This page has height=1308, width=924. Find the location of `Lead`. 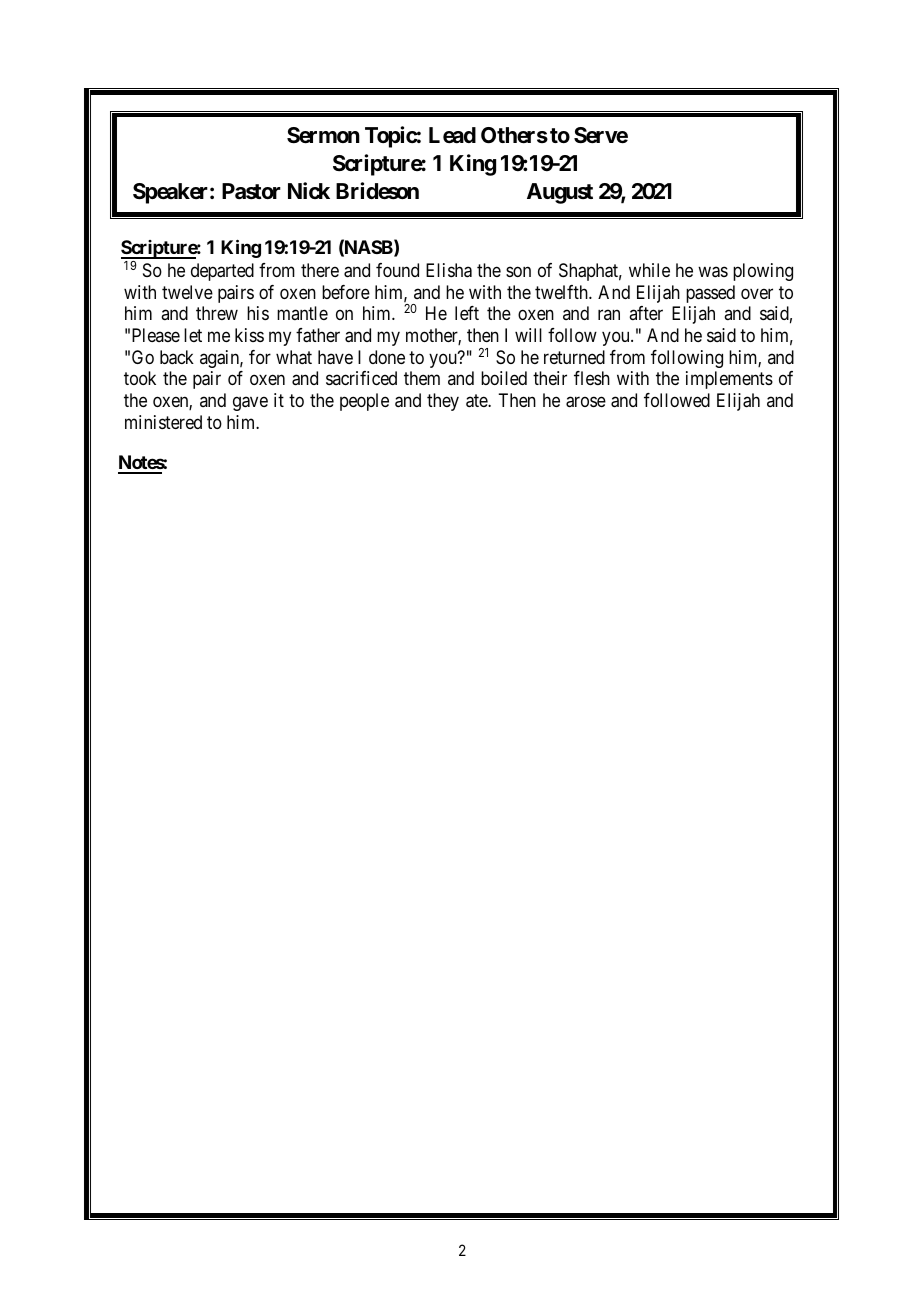

Lead is located at coordinates (452, 135).
